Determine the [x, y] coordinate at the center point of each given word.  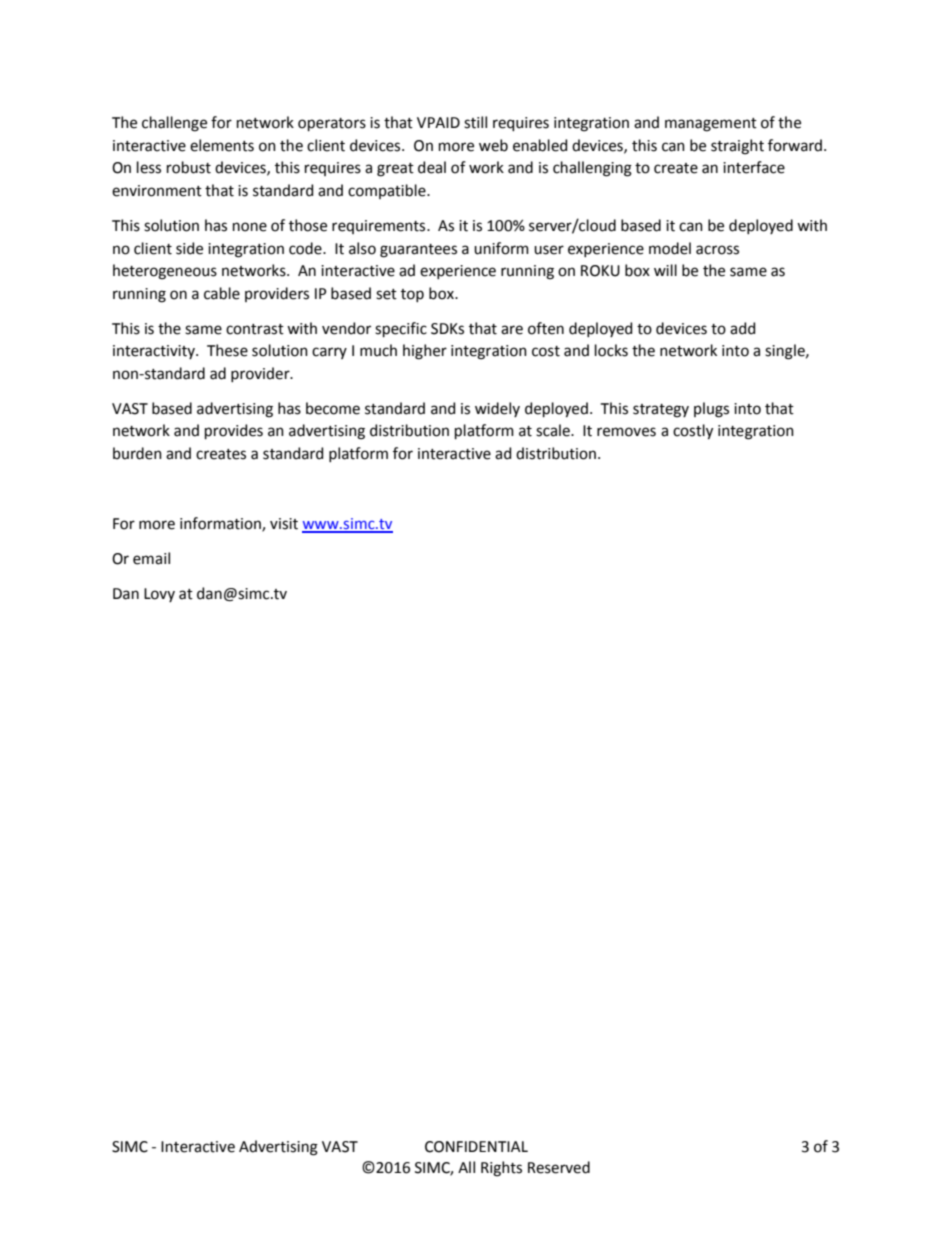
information [221, 524]
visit [284, 524]
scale [554, 430]
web [493, 145]
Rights [501, 1169]
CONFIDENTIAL [476, 1147]
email [151, 558]
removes [626, 432]
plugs [711, 410]
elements [222, 145]
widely [497, 409]
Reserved [559, 1167]
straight [737, 147]
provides [234, 431]
